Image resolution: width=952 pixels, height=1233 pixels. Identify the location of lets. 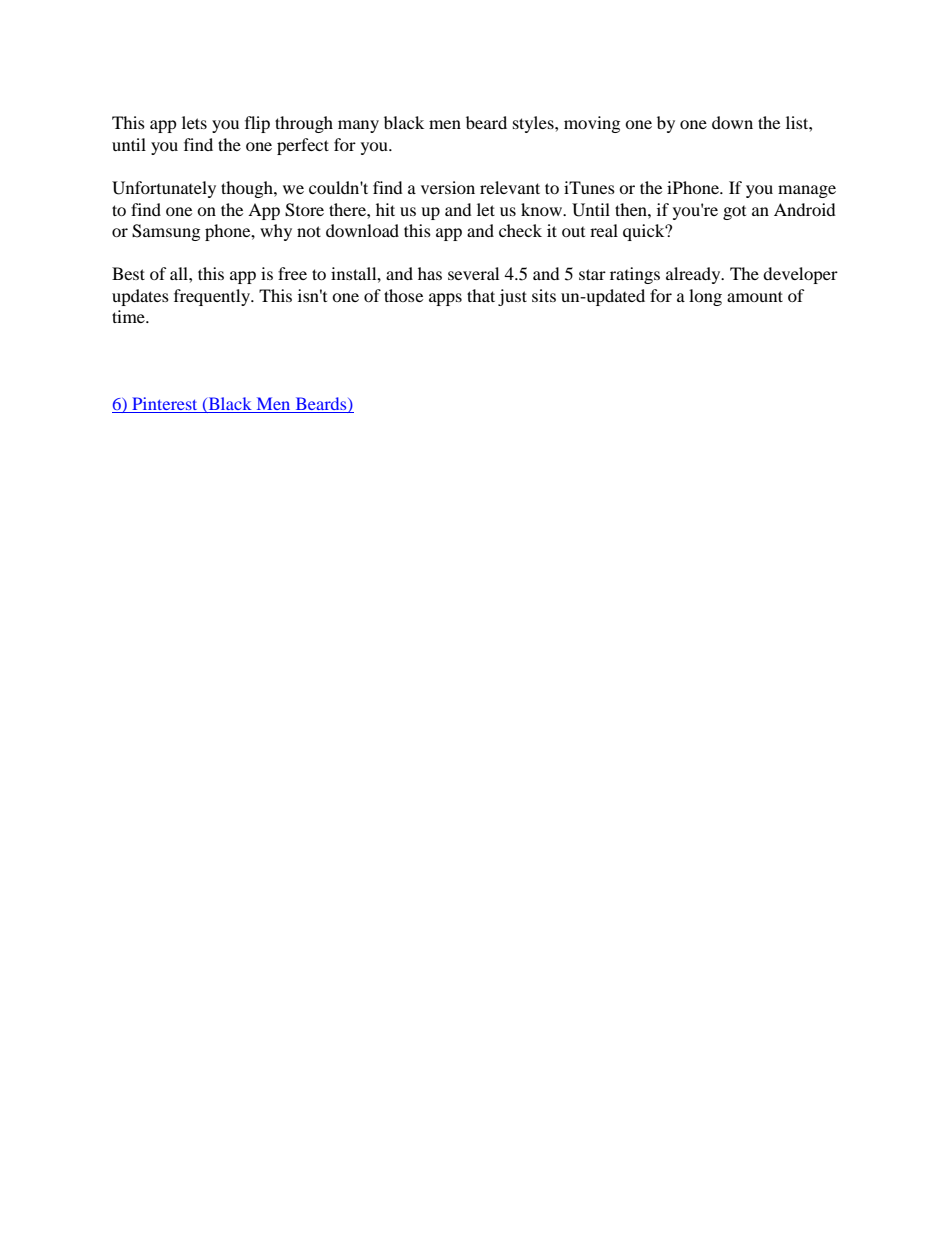
(194, 122).
